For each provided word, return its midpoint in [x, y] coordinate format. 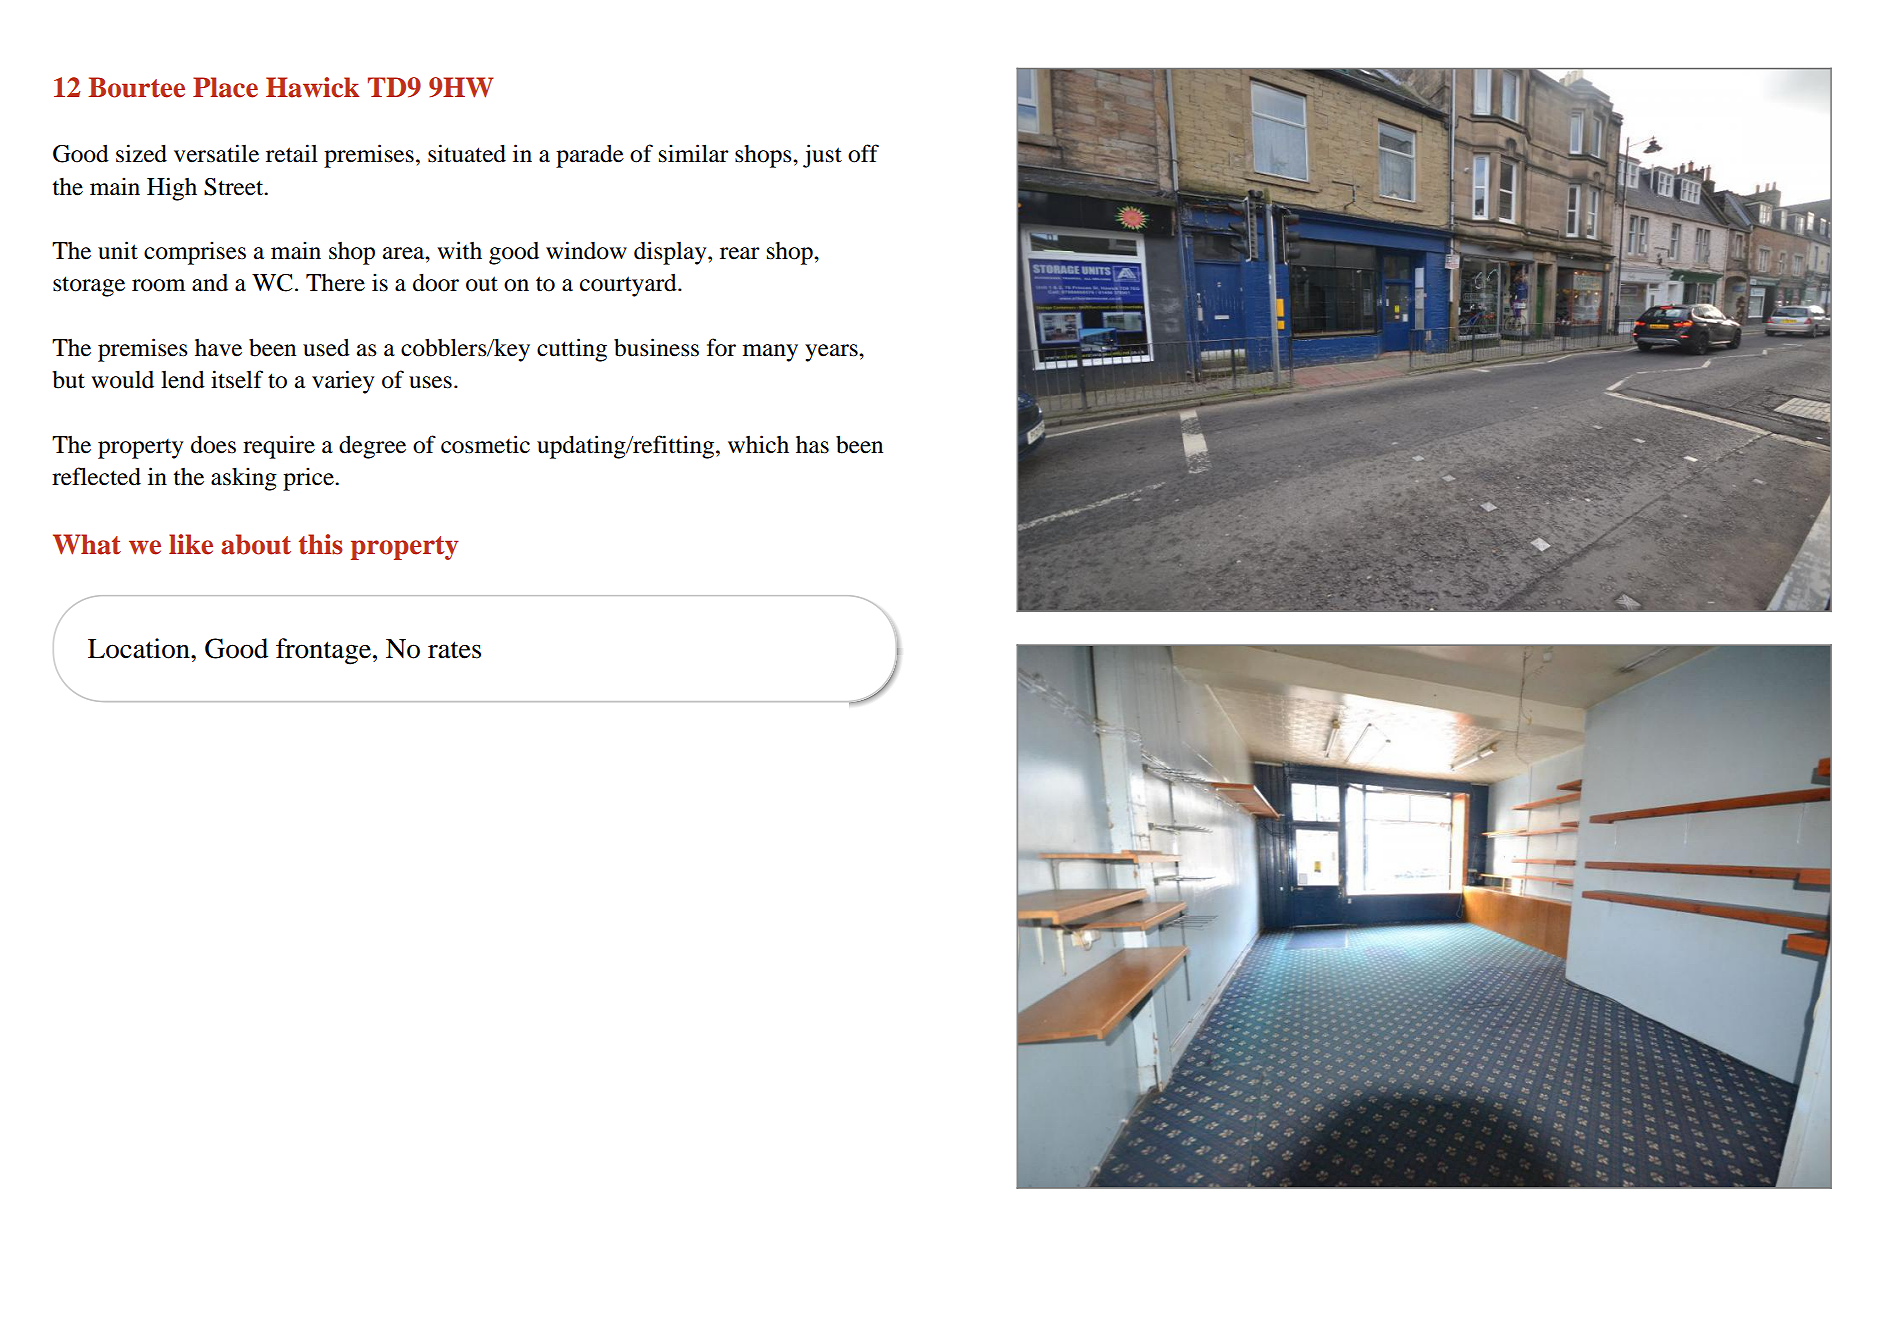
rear [740, 253]
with [459, 250]
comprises [195, 253]
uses [430, 382]
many [770, 353]
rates [454, 650]
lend [183, 380]
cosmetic [485, 444]
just [822, 156]
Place [225, 87]
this [320, 544]
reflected [96, 476]
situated [467, 153]
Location [140, 648]
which [758, 444]
